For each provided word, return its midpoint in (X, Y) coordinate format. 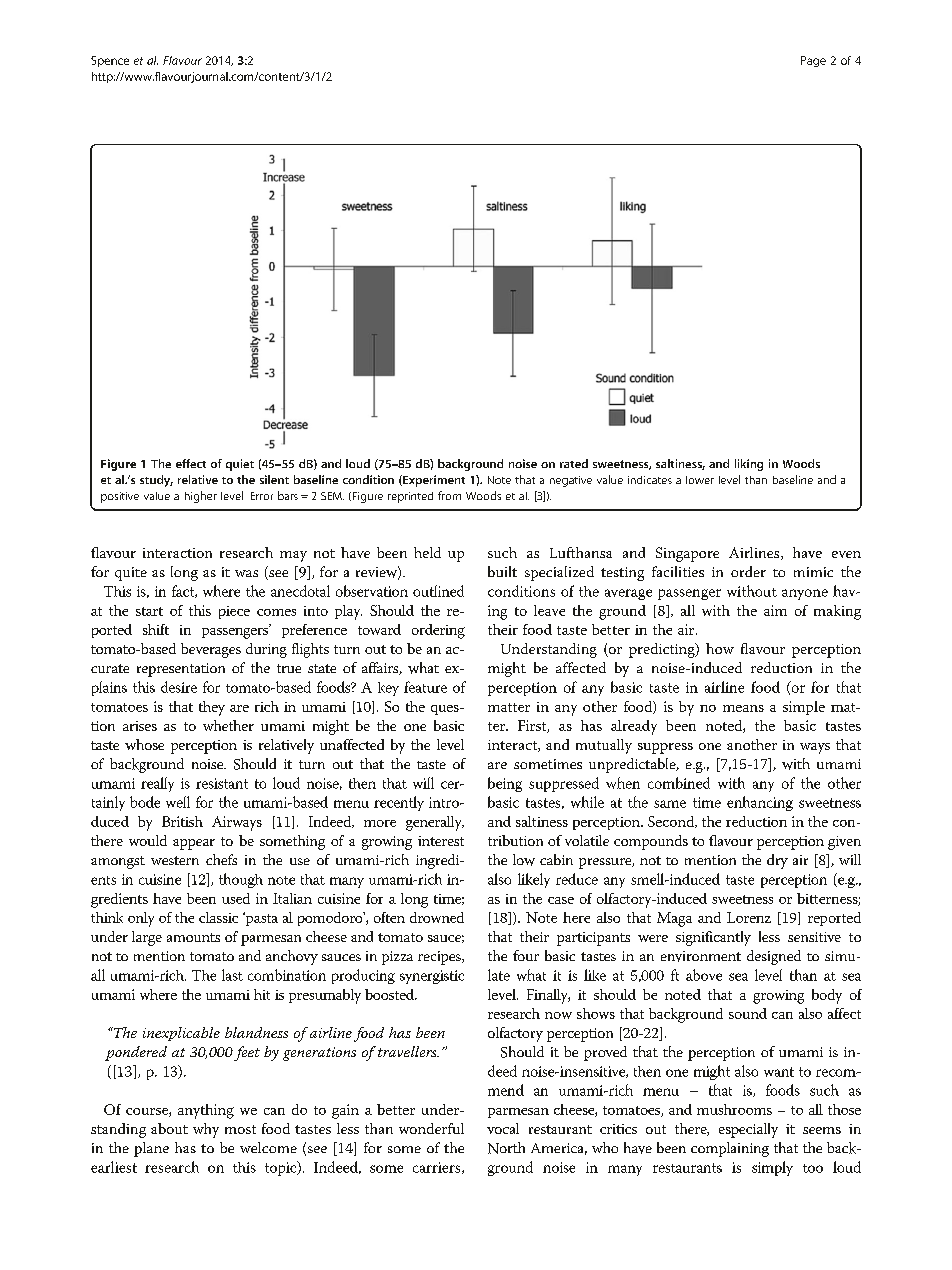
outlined (438, 591)
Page (813, 61)
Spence (110, 61)
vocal (503, 1128)
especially (748, 1130)
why (206, 1130)
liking (749, 465)
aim (775, 610)
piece (234, 612)
